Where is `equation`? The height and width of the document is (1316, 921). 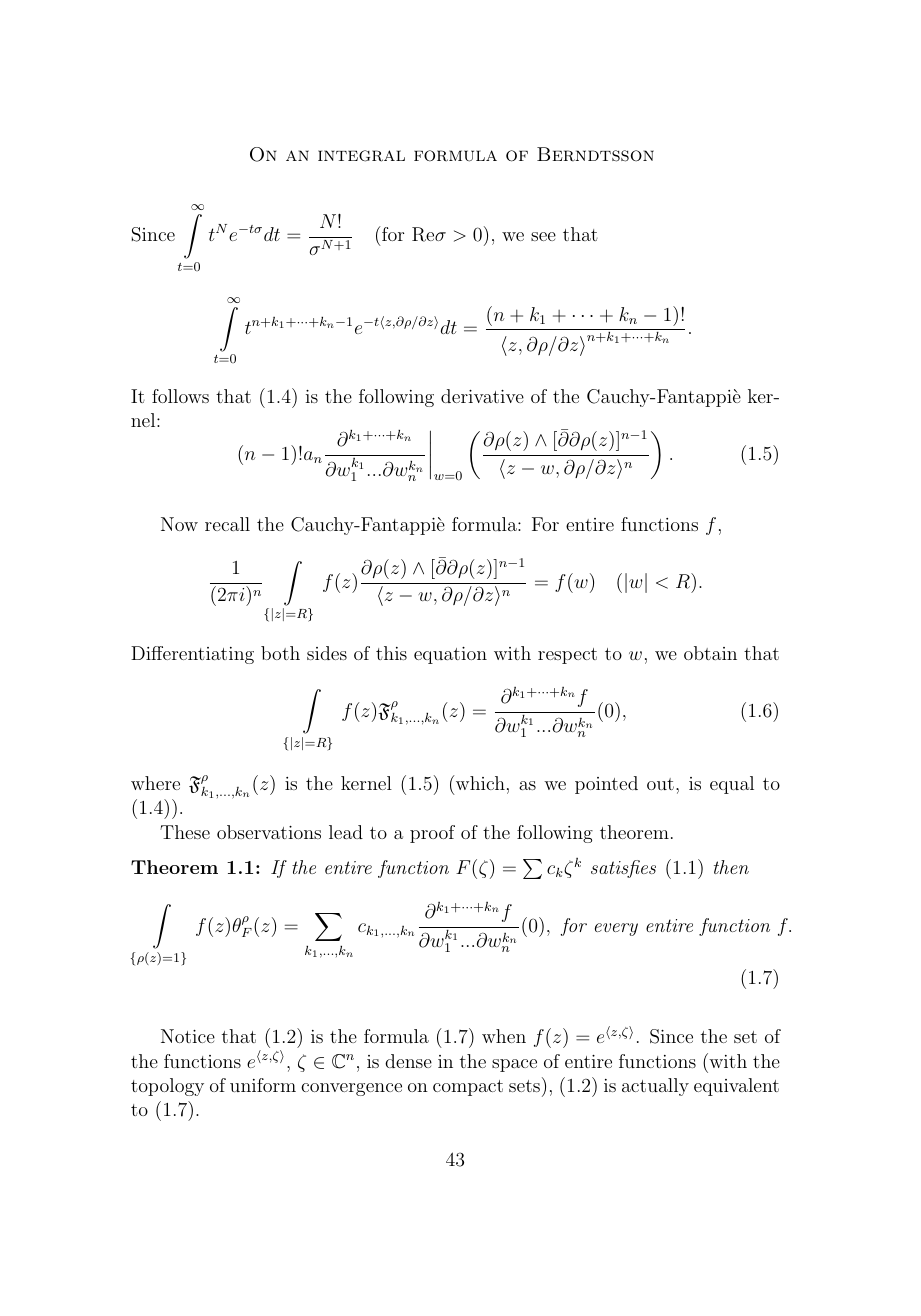 equation is located at coordinates (450, 655).
